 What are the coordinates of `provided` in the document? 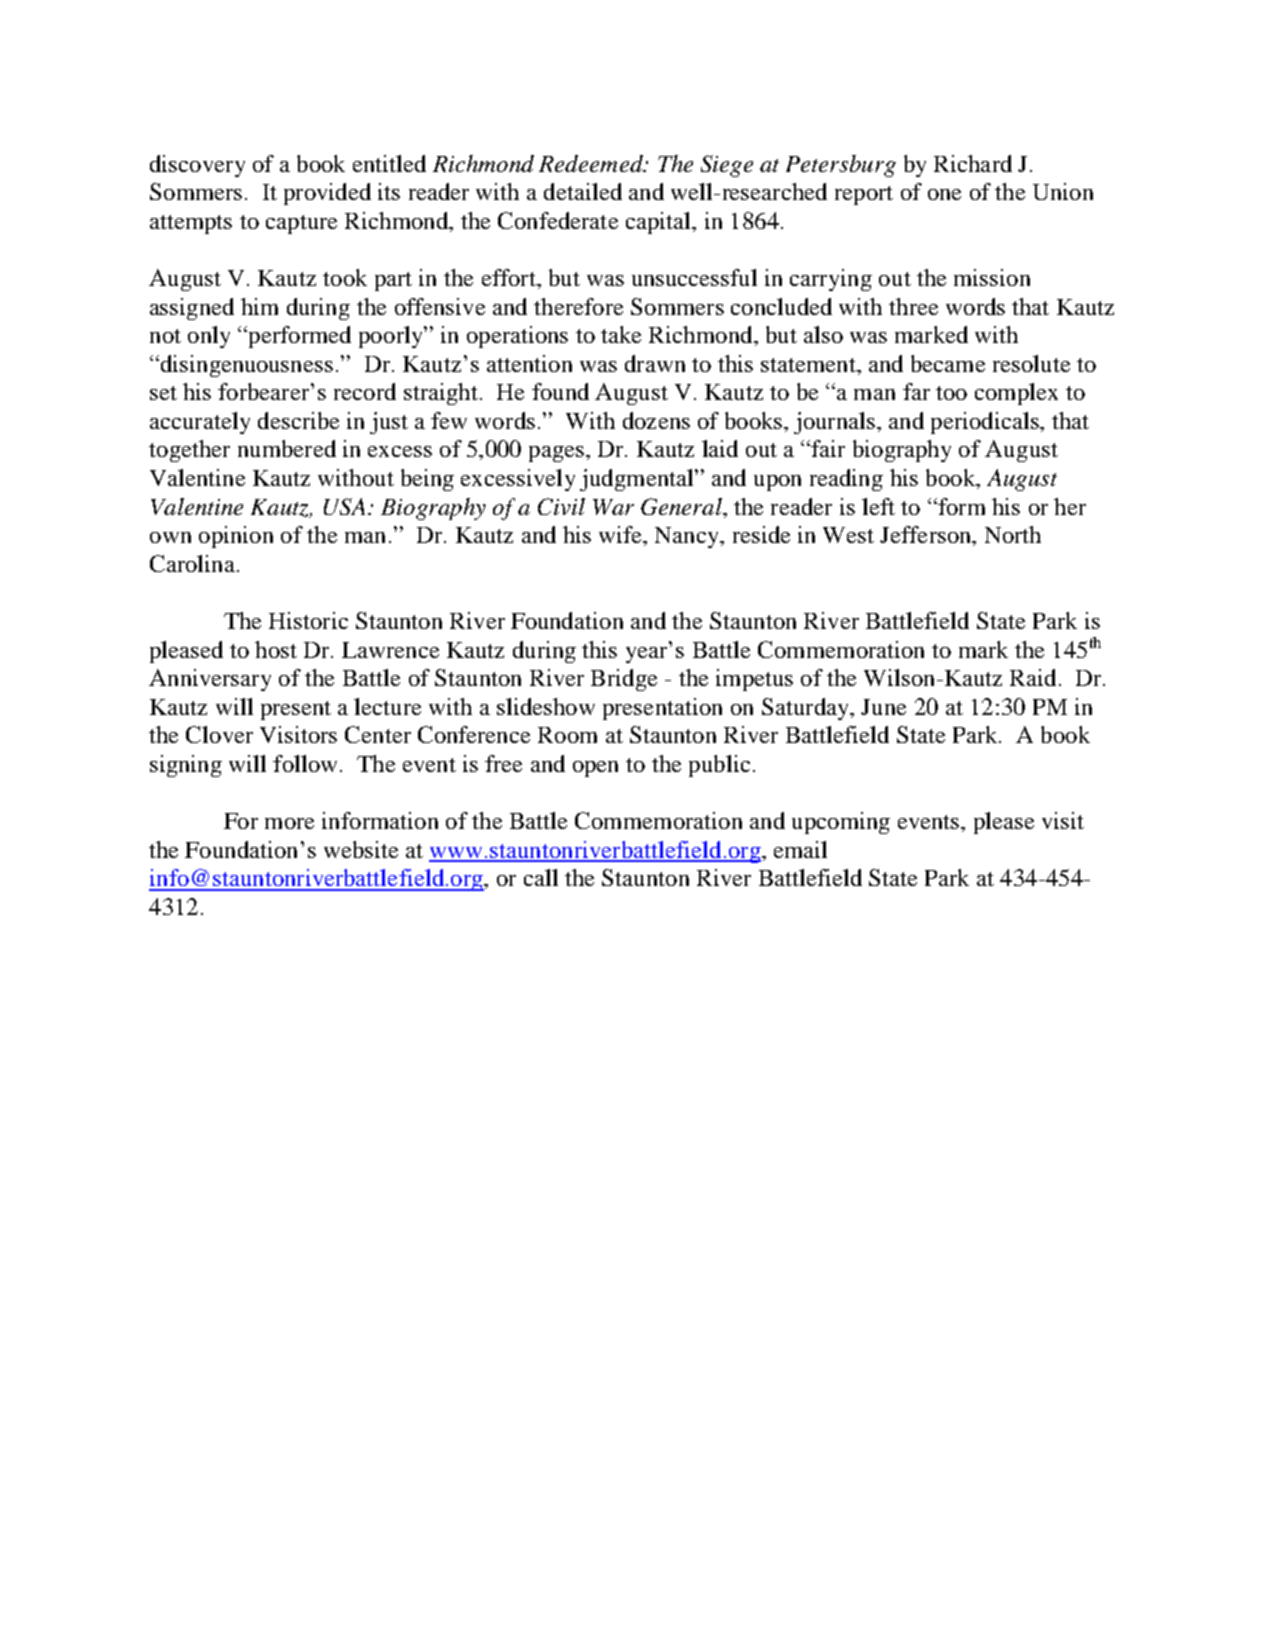 It's located at (327, 194).
